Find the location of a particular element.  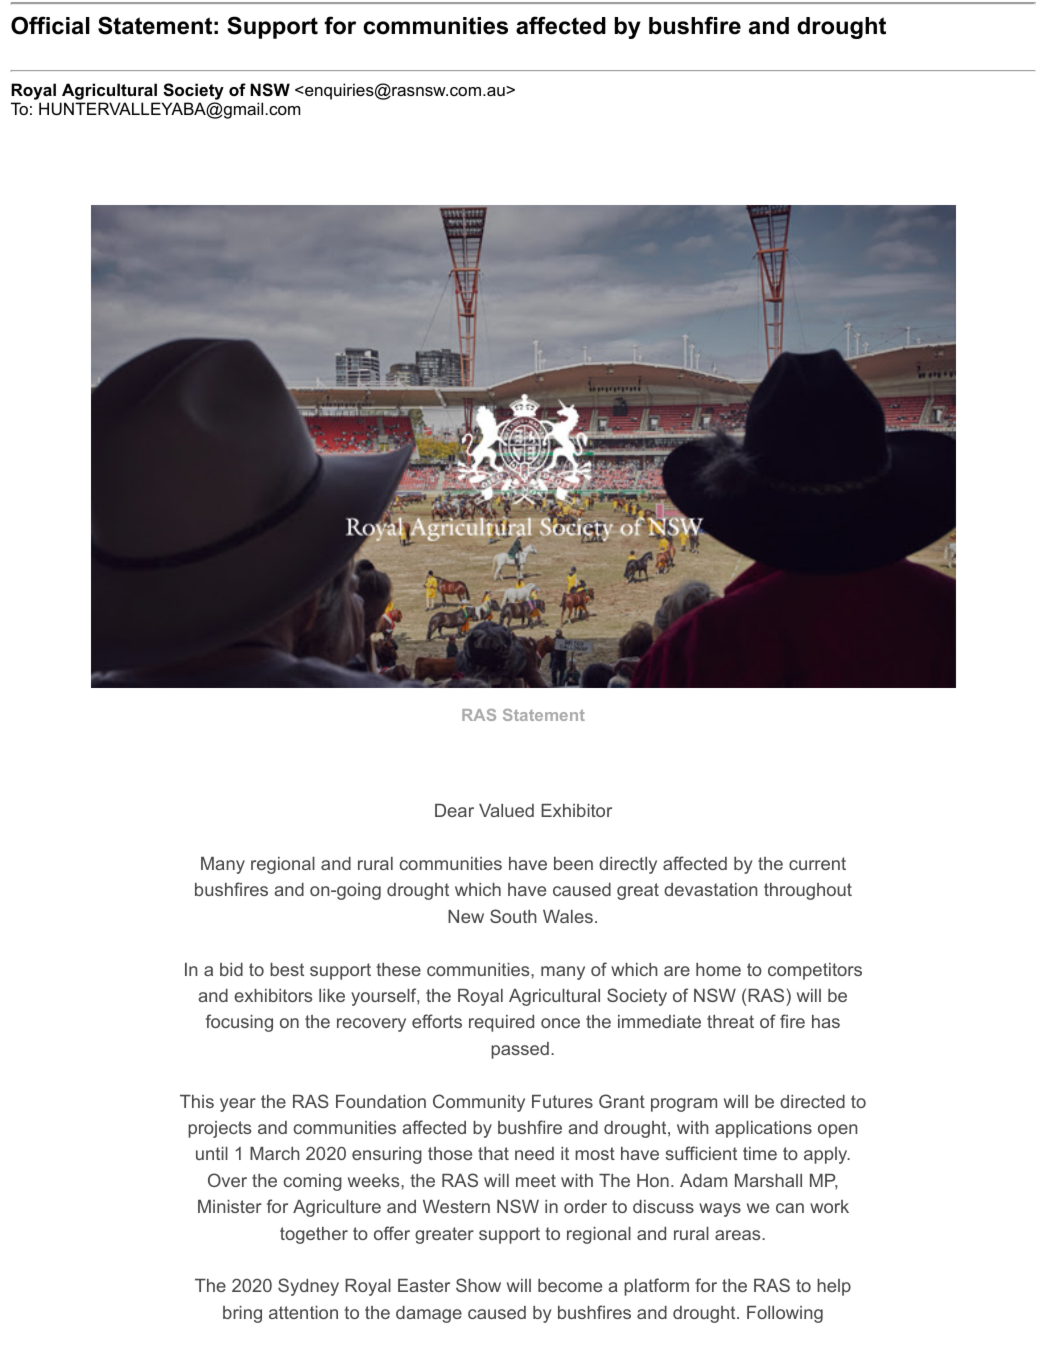

directly is located at coordinates (628, 865).
